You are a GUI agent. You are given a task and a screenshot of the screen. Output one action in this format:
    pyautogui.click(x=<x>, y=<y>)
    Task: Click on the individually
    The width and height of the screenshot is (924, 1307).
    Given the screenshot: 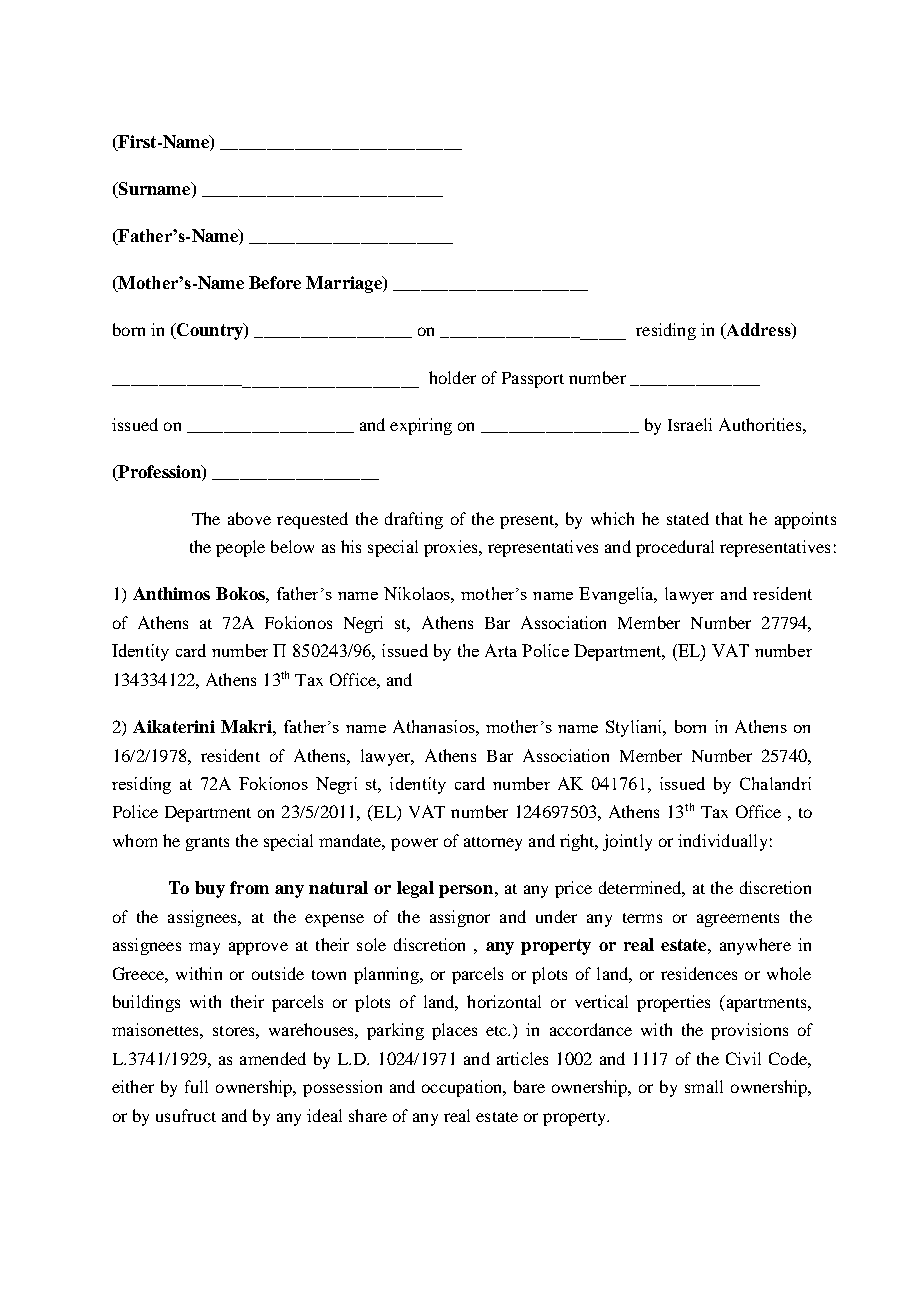 What is the action you would take?
    pyautogui.click(x=722, y=842)
